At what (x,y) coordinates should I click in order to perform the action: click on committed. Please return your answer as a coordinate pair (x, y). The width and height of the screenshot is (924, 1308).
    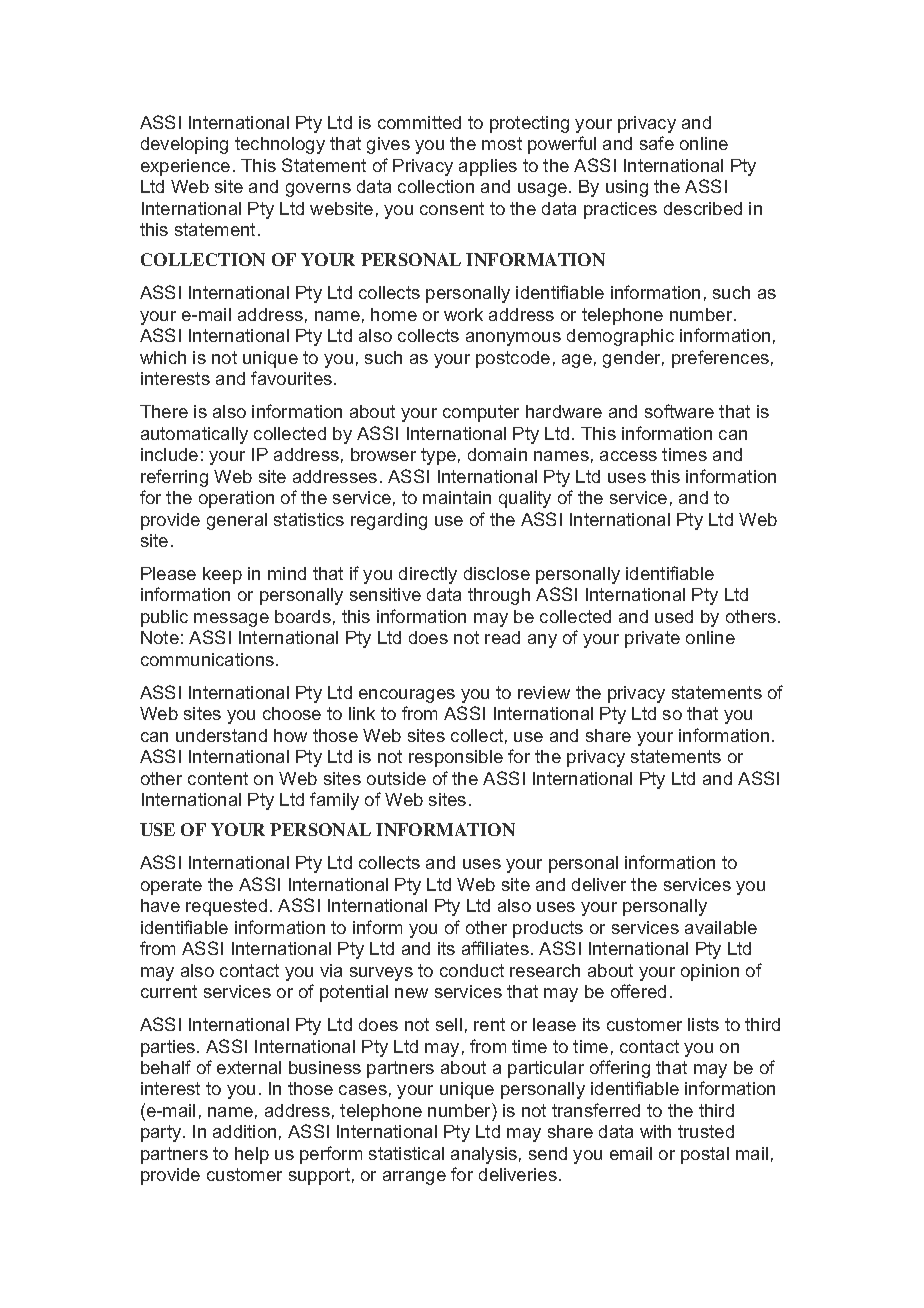
    Looking at the image, I should click on (419, 122).
